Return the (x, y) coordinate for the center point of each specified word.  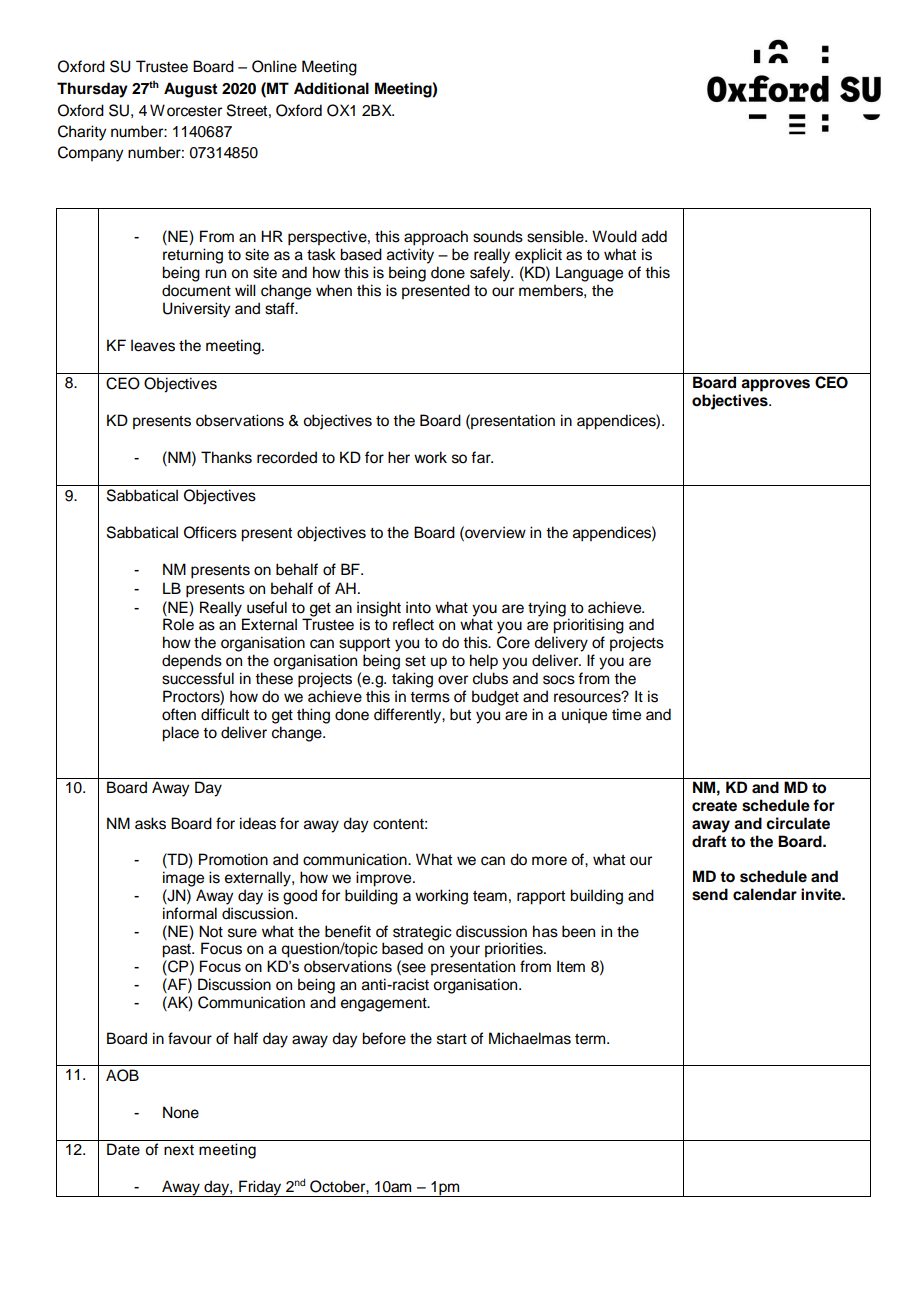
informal (190, 913)
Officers (210, 532)
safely (491, 274)
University (196, 310)
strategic (422, 933)
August (191, 90)
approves (775, 385)
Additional (331, 88)
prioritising (588, 626)
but (460, 714)
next (179, 1150)
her (399, 457)
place (180, 734)
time (626, 714)
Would (614, 236)
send (710, 894)
